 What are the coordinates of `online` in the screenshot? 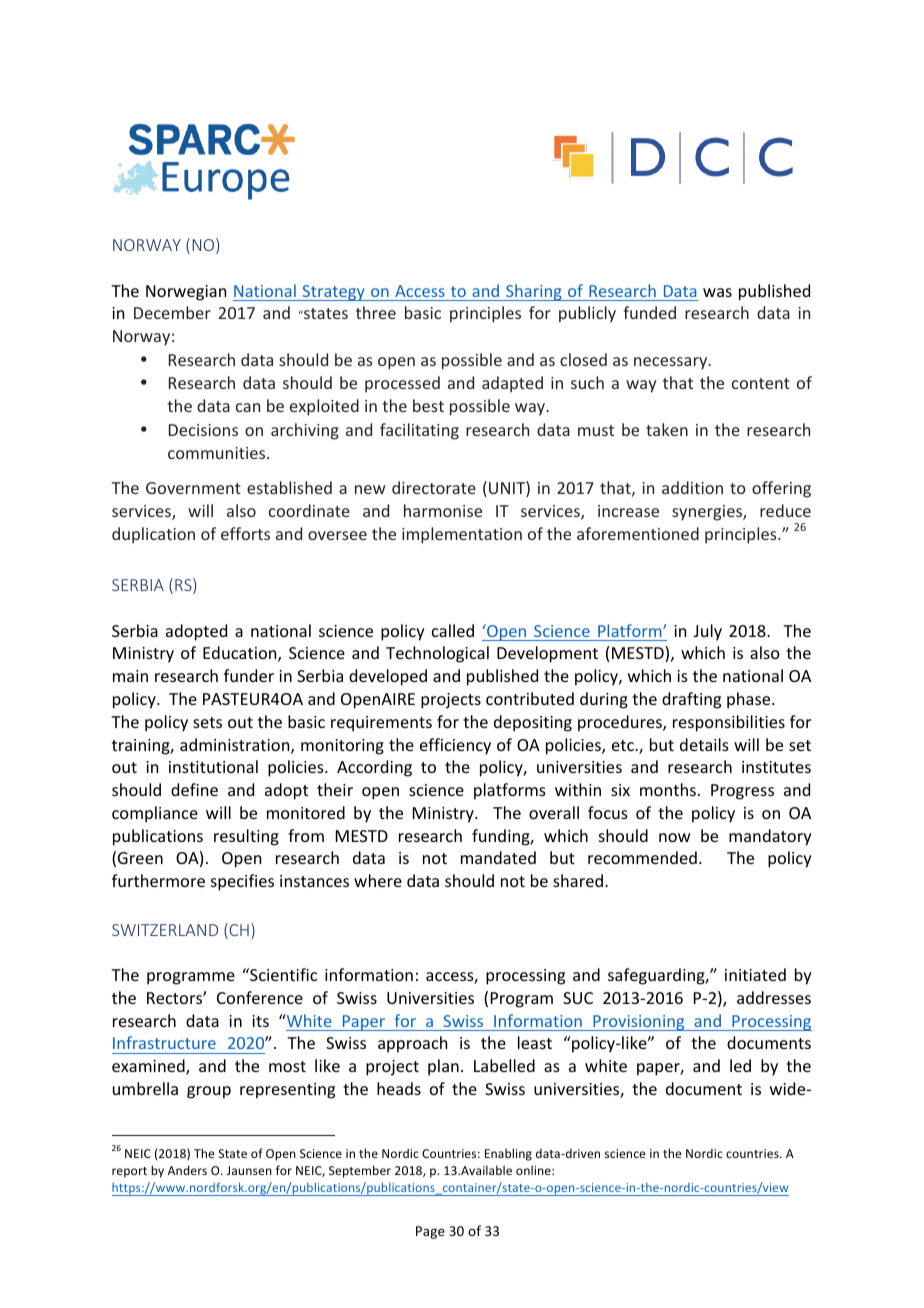 It's located at (534, 1170).
